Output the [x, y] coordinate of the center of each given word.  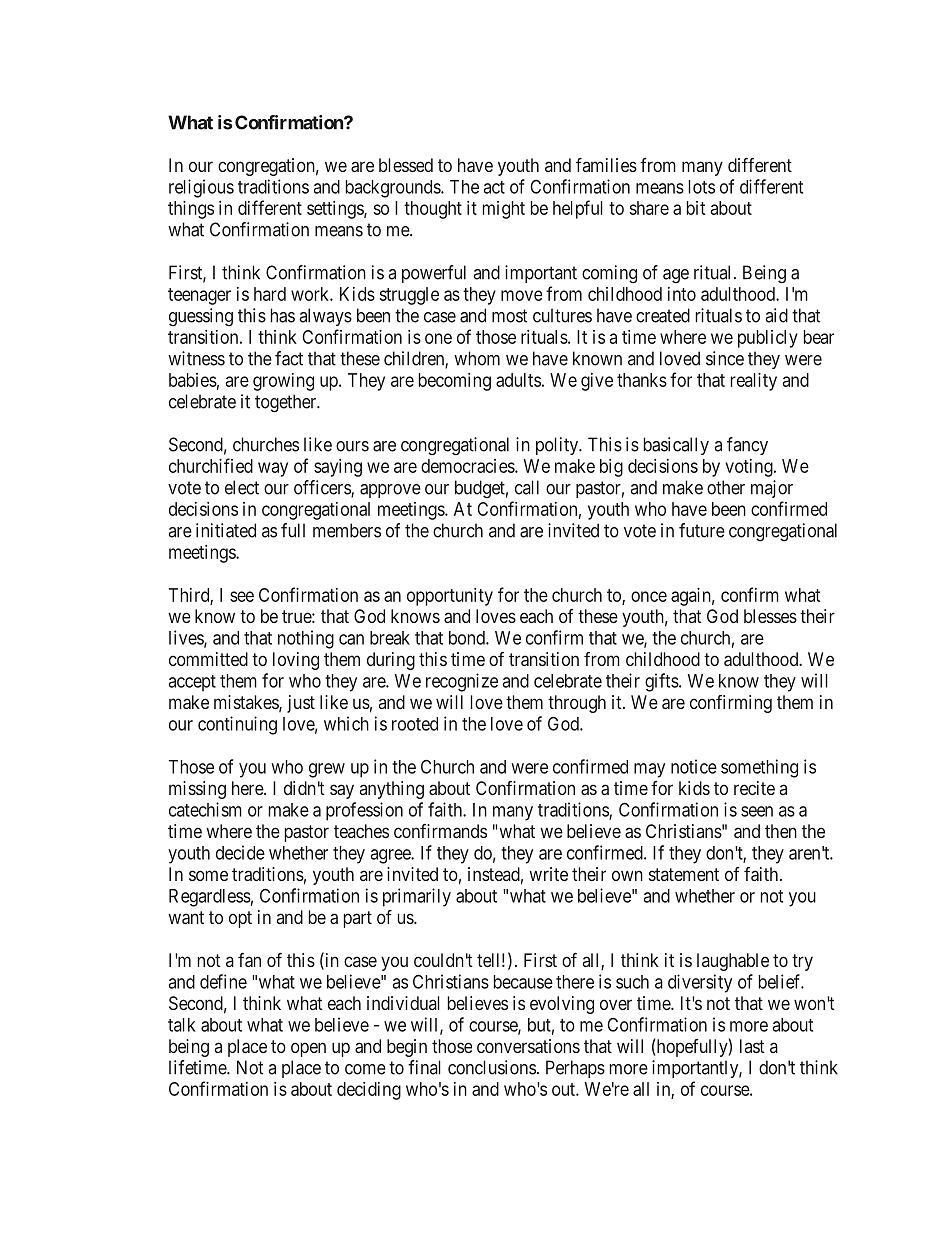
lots [702, 187]
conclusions [492, 1067]
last [752, 1046]
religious [201, 188]
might [504, 210]
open [308, 1049]
